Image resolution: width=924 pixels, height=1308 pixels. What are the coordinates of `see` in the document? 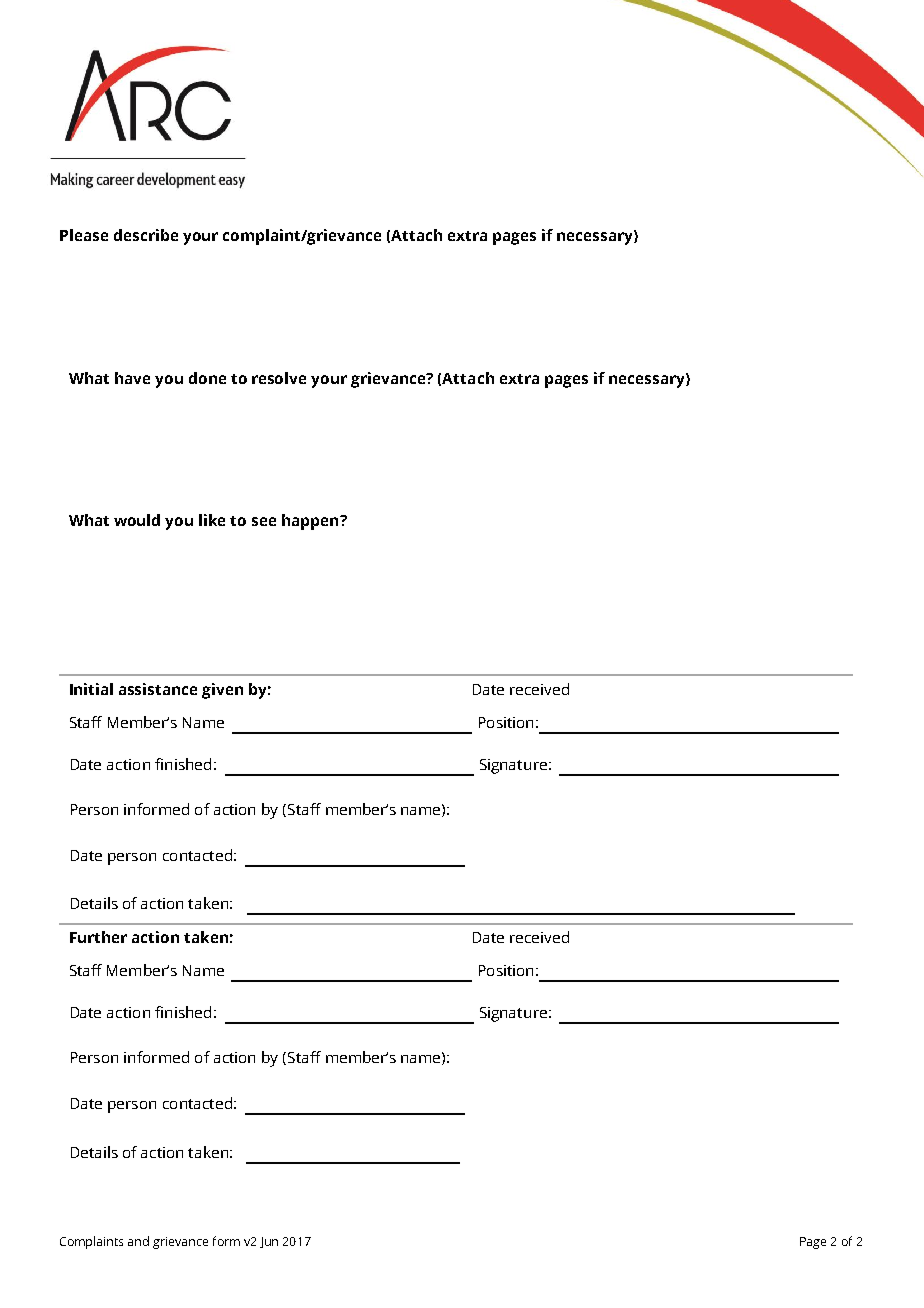 It's located at (264, 521).
